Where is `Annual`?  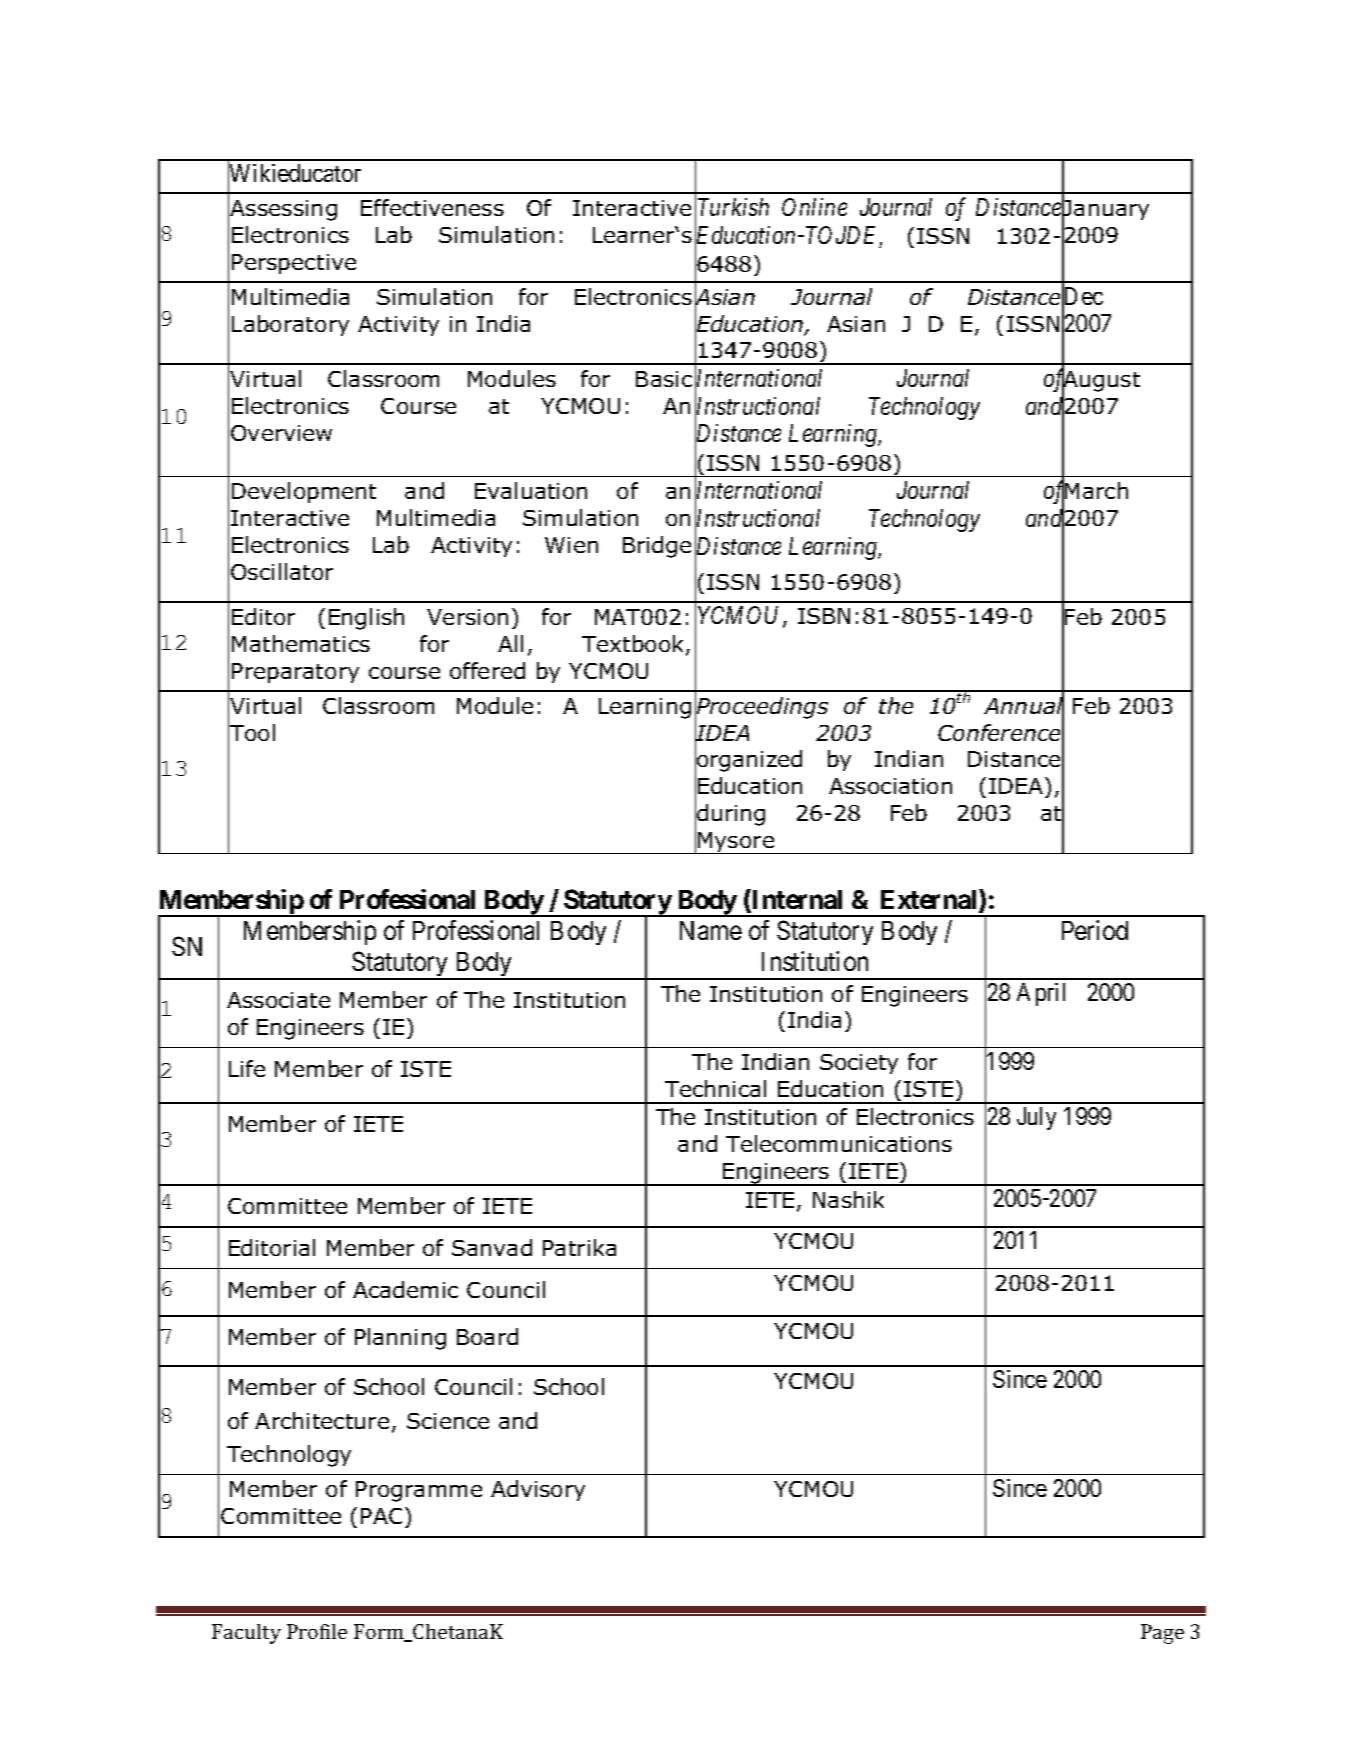
Annual is located at coordinates (1024, 706).
